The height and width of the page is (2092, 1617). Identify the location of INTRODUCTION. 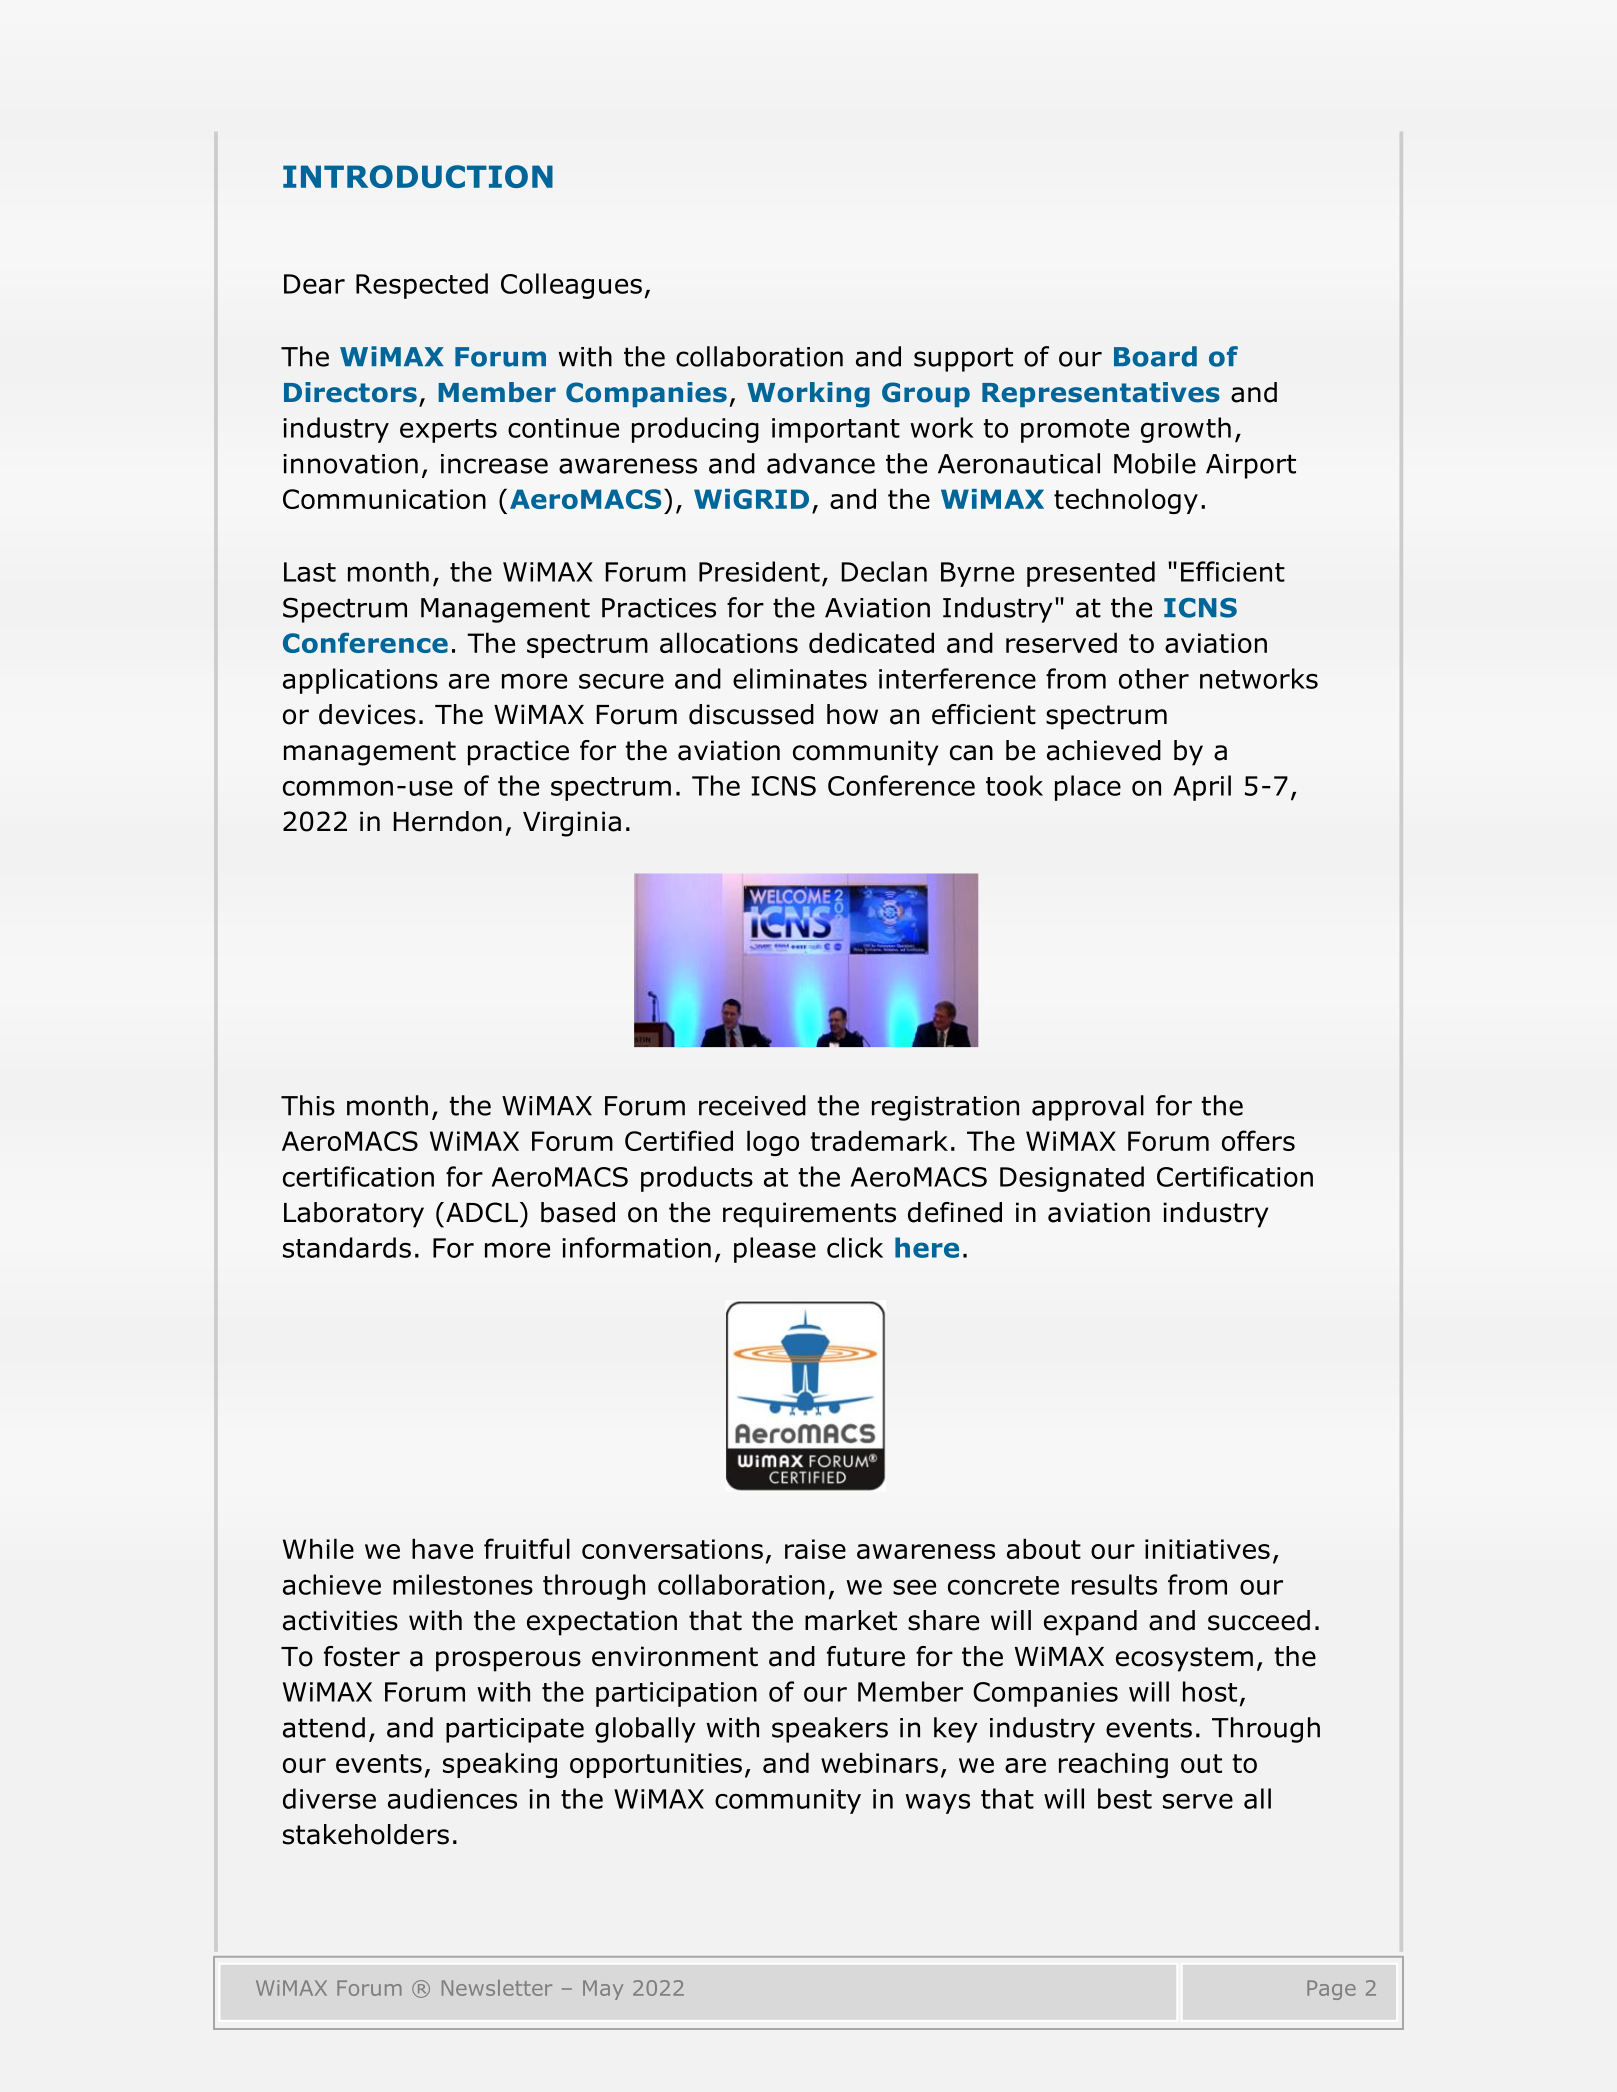
(418, 176).
